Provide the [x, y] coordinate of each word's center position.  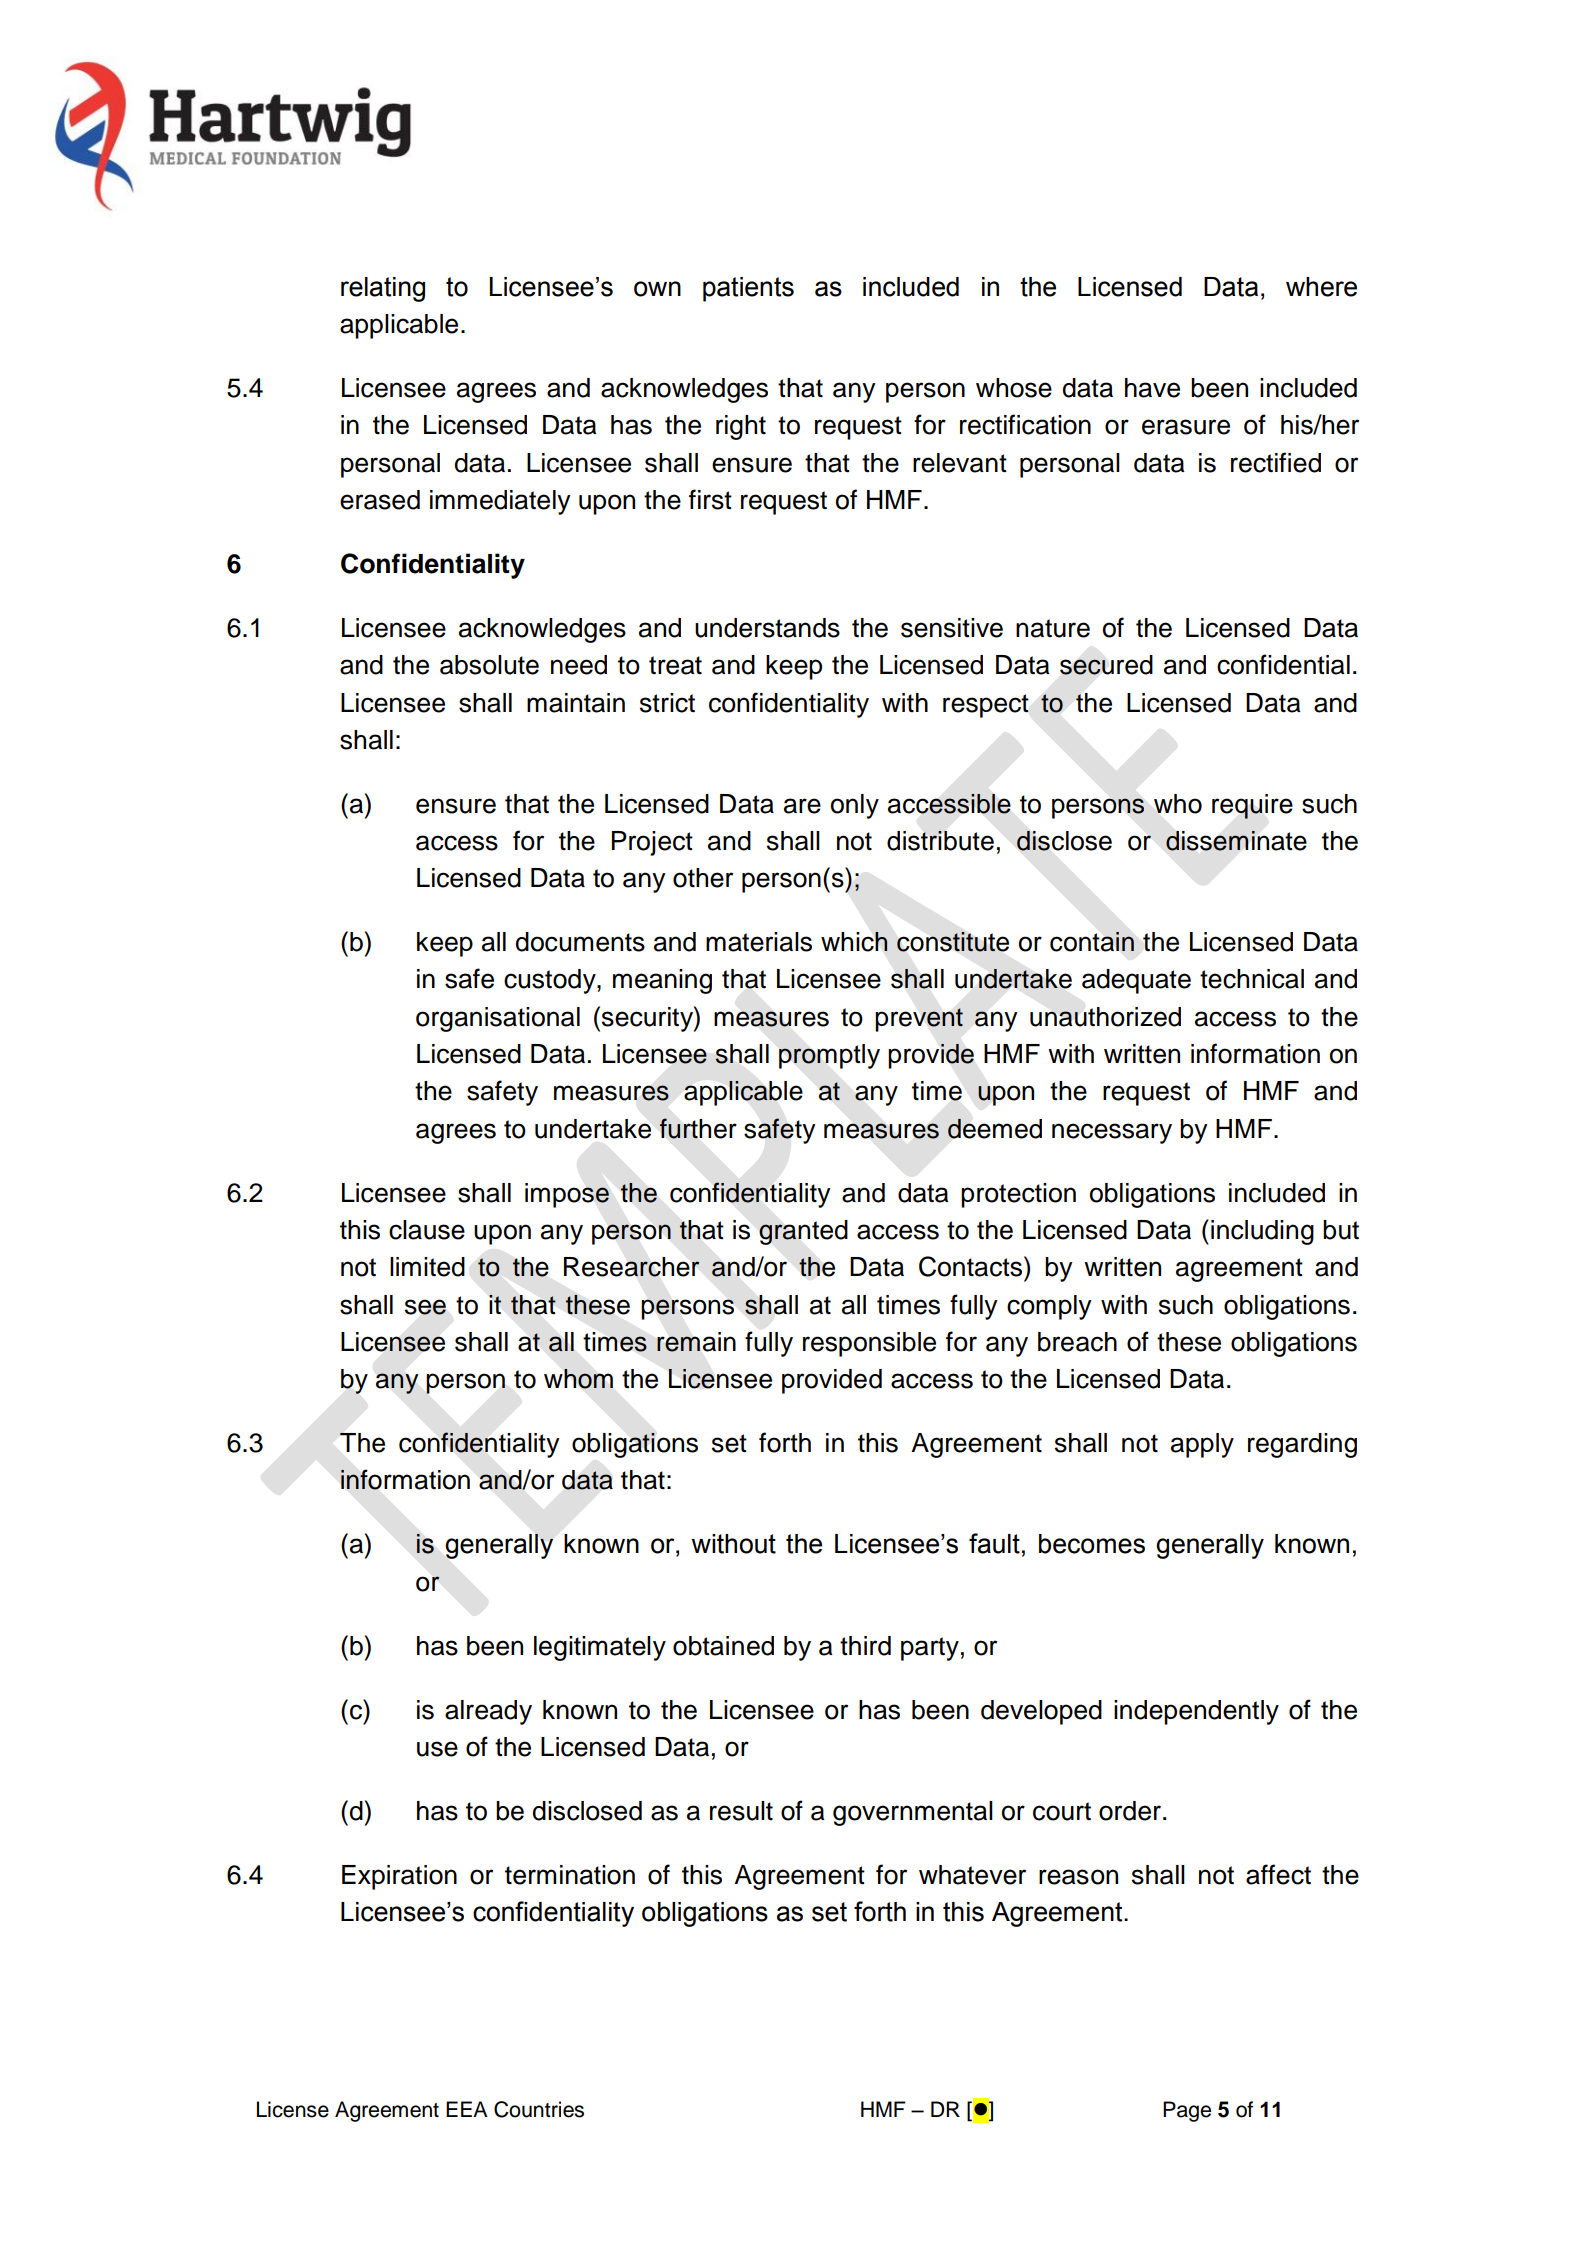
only [855, 806]
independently [1196, 1712]
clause [427, 1230]
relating [383, 289]
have [1152, 388]
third [865, 1646]
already [488, 1712]
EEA [467, 2109]
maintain [576, 703]
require [1252, 806]
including [1262, 1232]
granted [803, 1232]
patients [748, 289]
